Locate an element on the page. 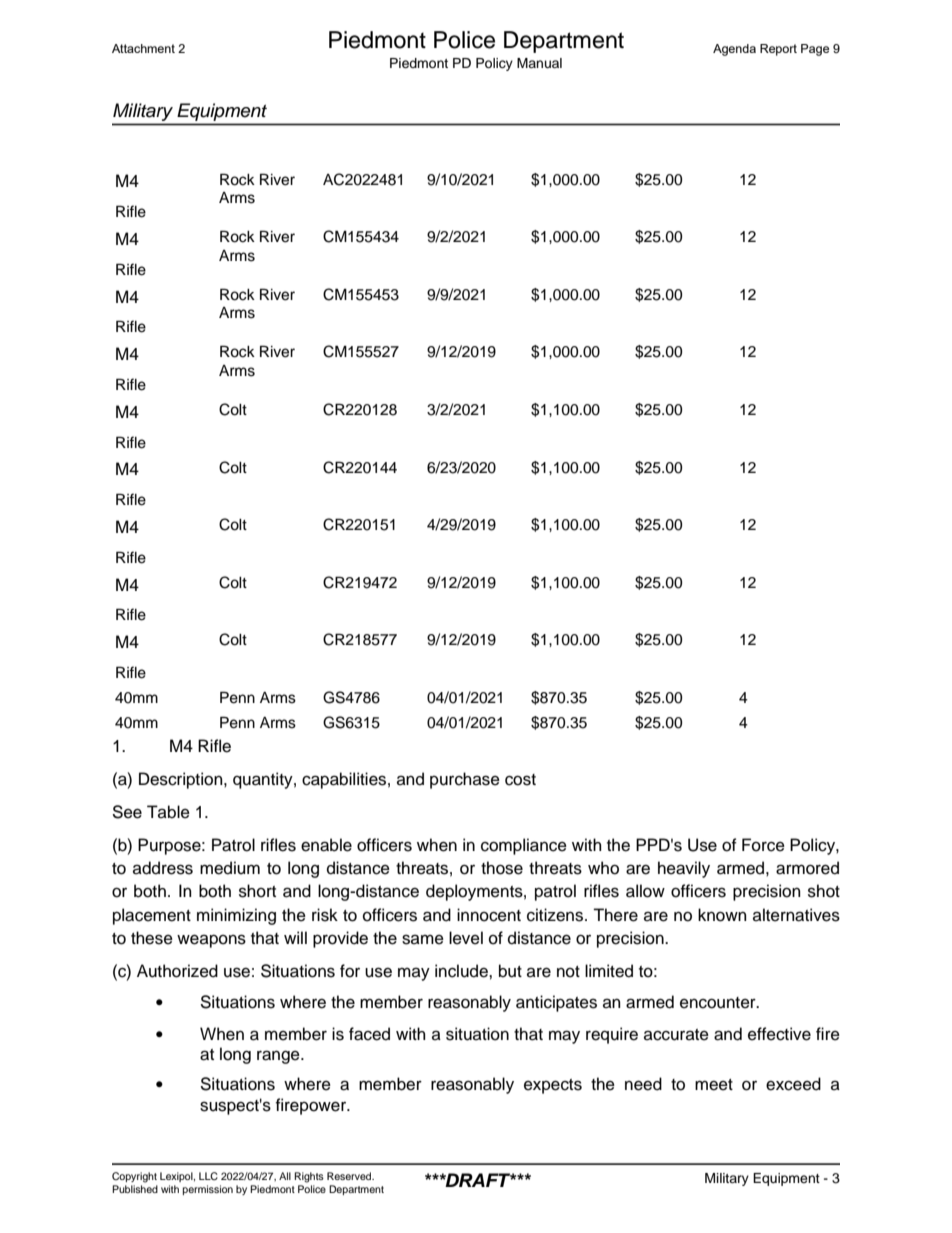  purchase is located at coordinates (465, 780).
